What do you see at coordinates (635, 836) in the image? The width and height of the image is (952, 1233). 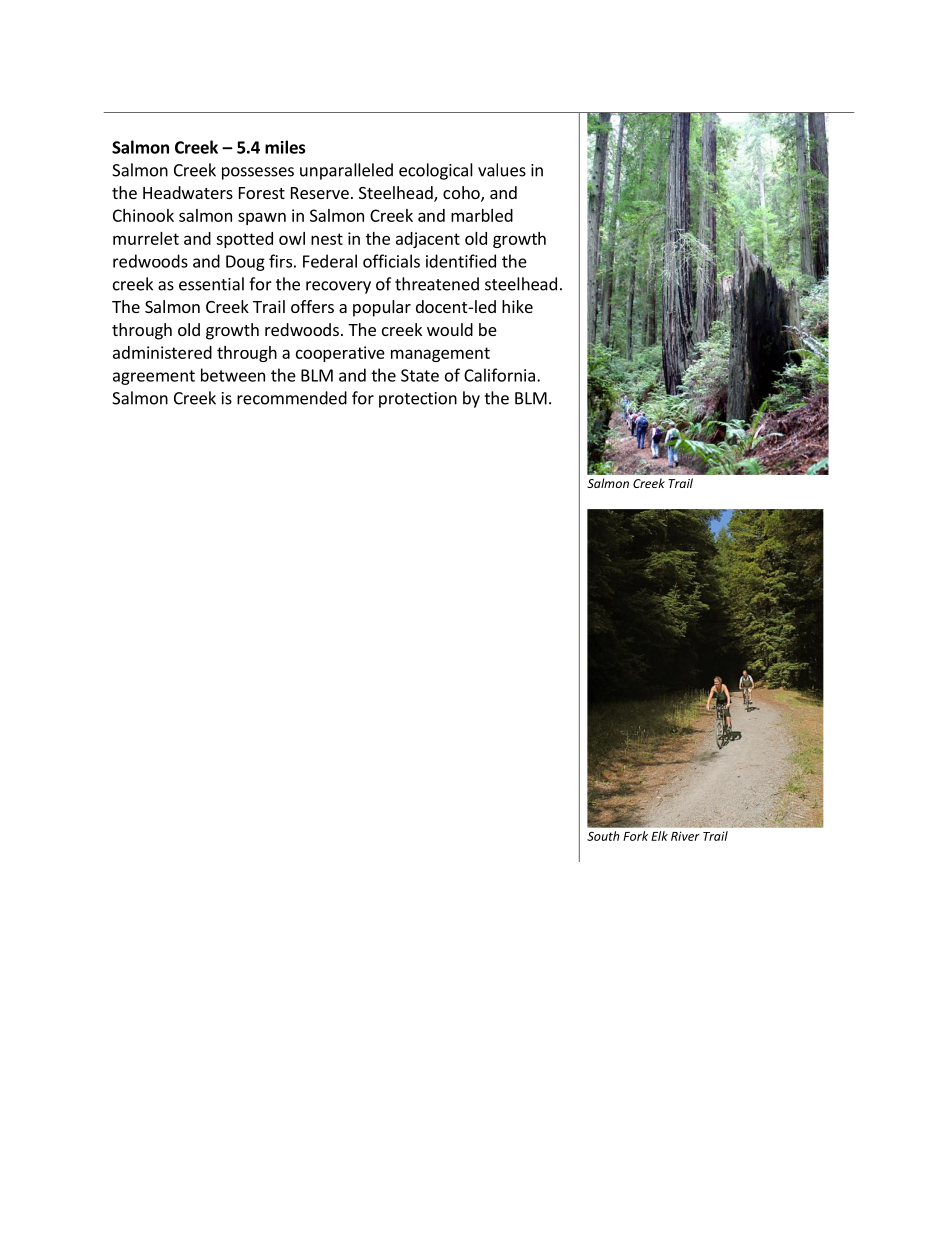 I see `Fork` at bounding box center [635, 836].
